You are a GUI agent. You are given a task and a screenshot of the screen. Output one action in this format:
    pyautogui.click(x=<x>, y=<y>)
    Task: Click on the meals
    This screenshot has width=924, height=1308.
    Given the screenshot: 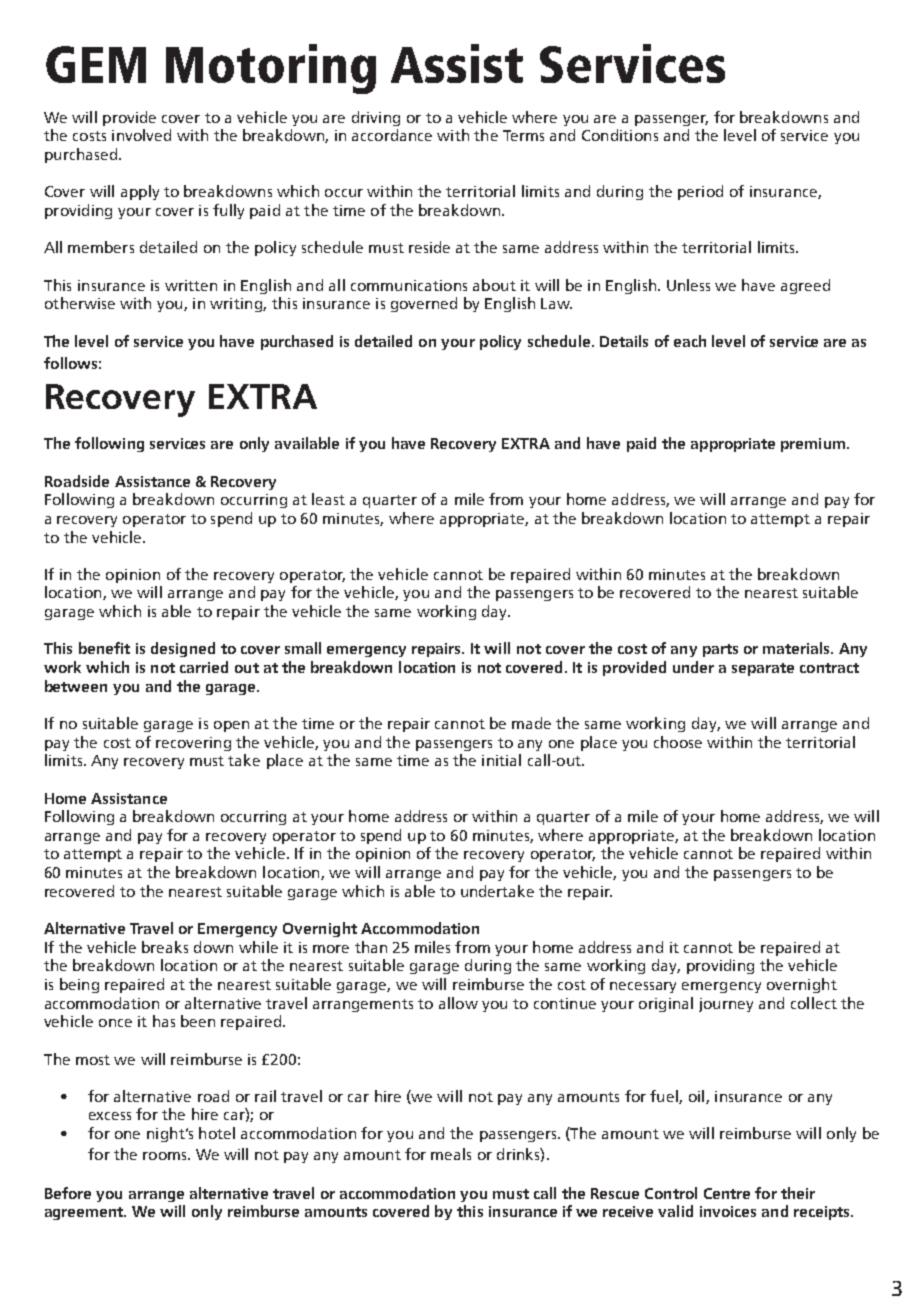 What is the action you would take?
    pyautogui.click(x=451, y=1154)
